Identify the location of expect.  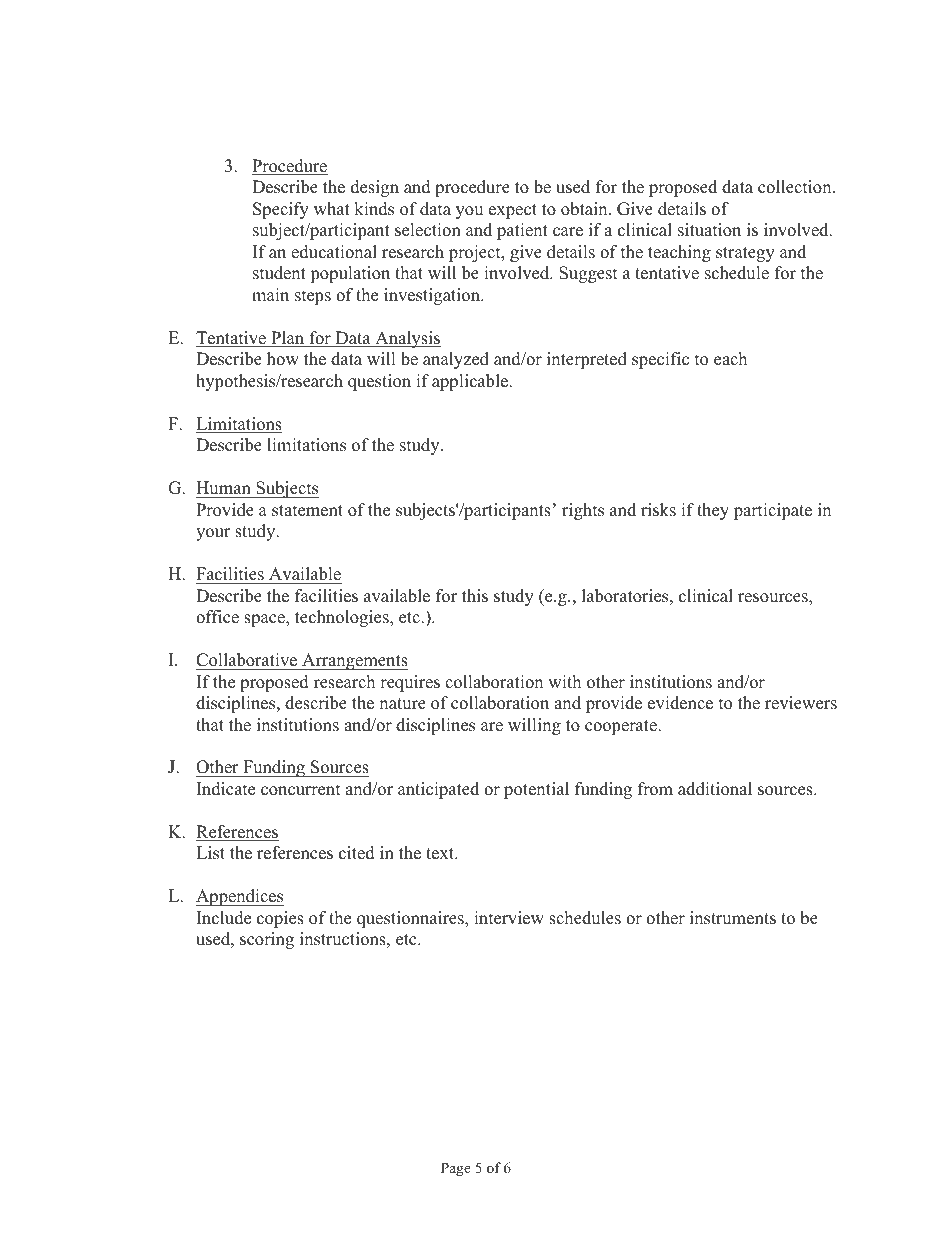
(513, 211).
